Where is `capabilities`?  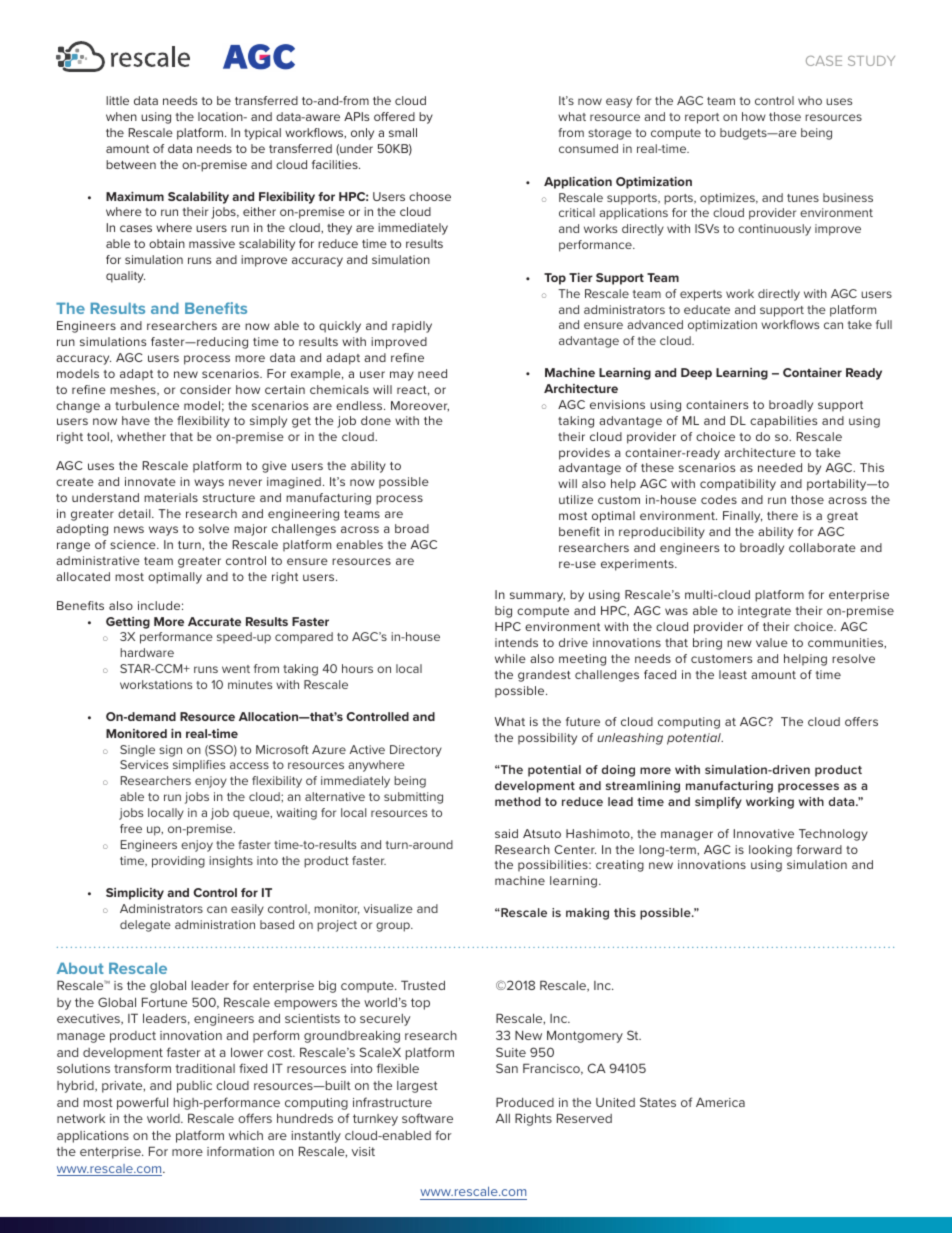 capabilities is located at coordinates (783, 422).
